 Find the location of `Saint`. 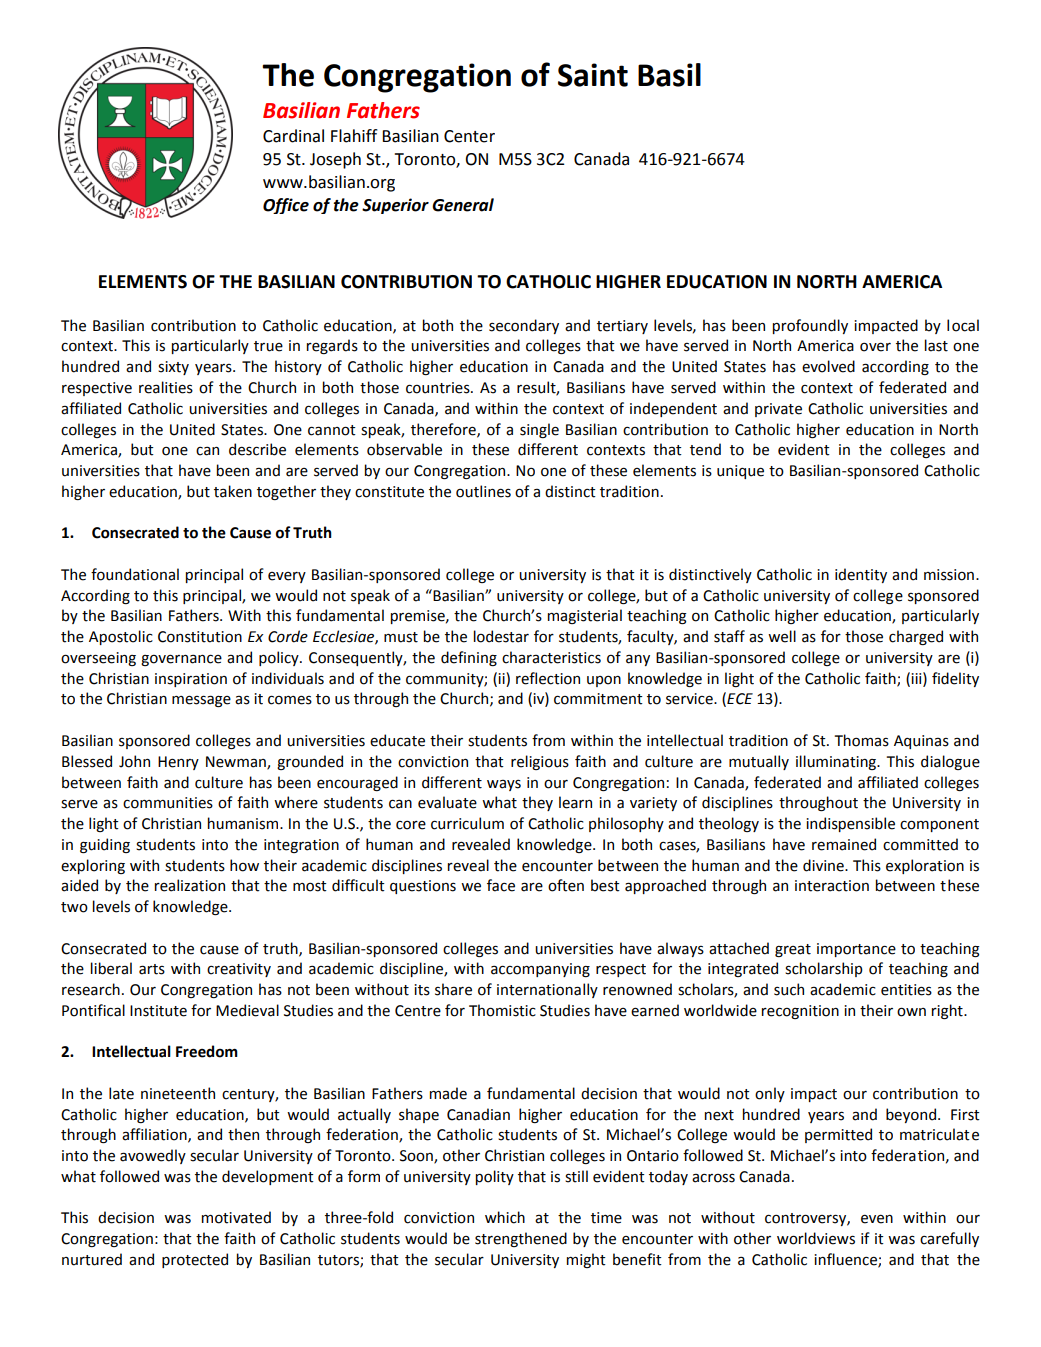

Saint is located at coordinates (593, 75).
